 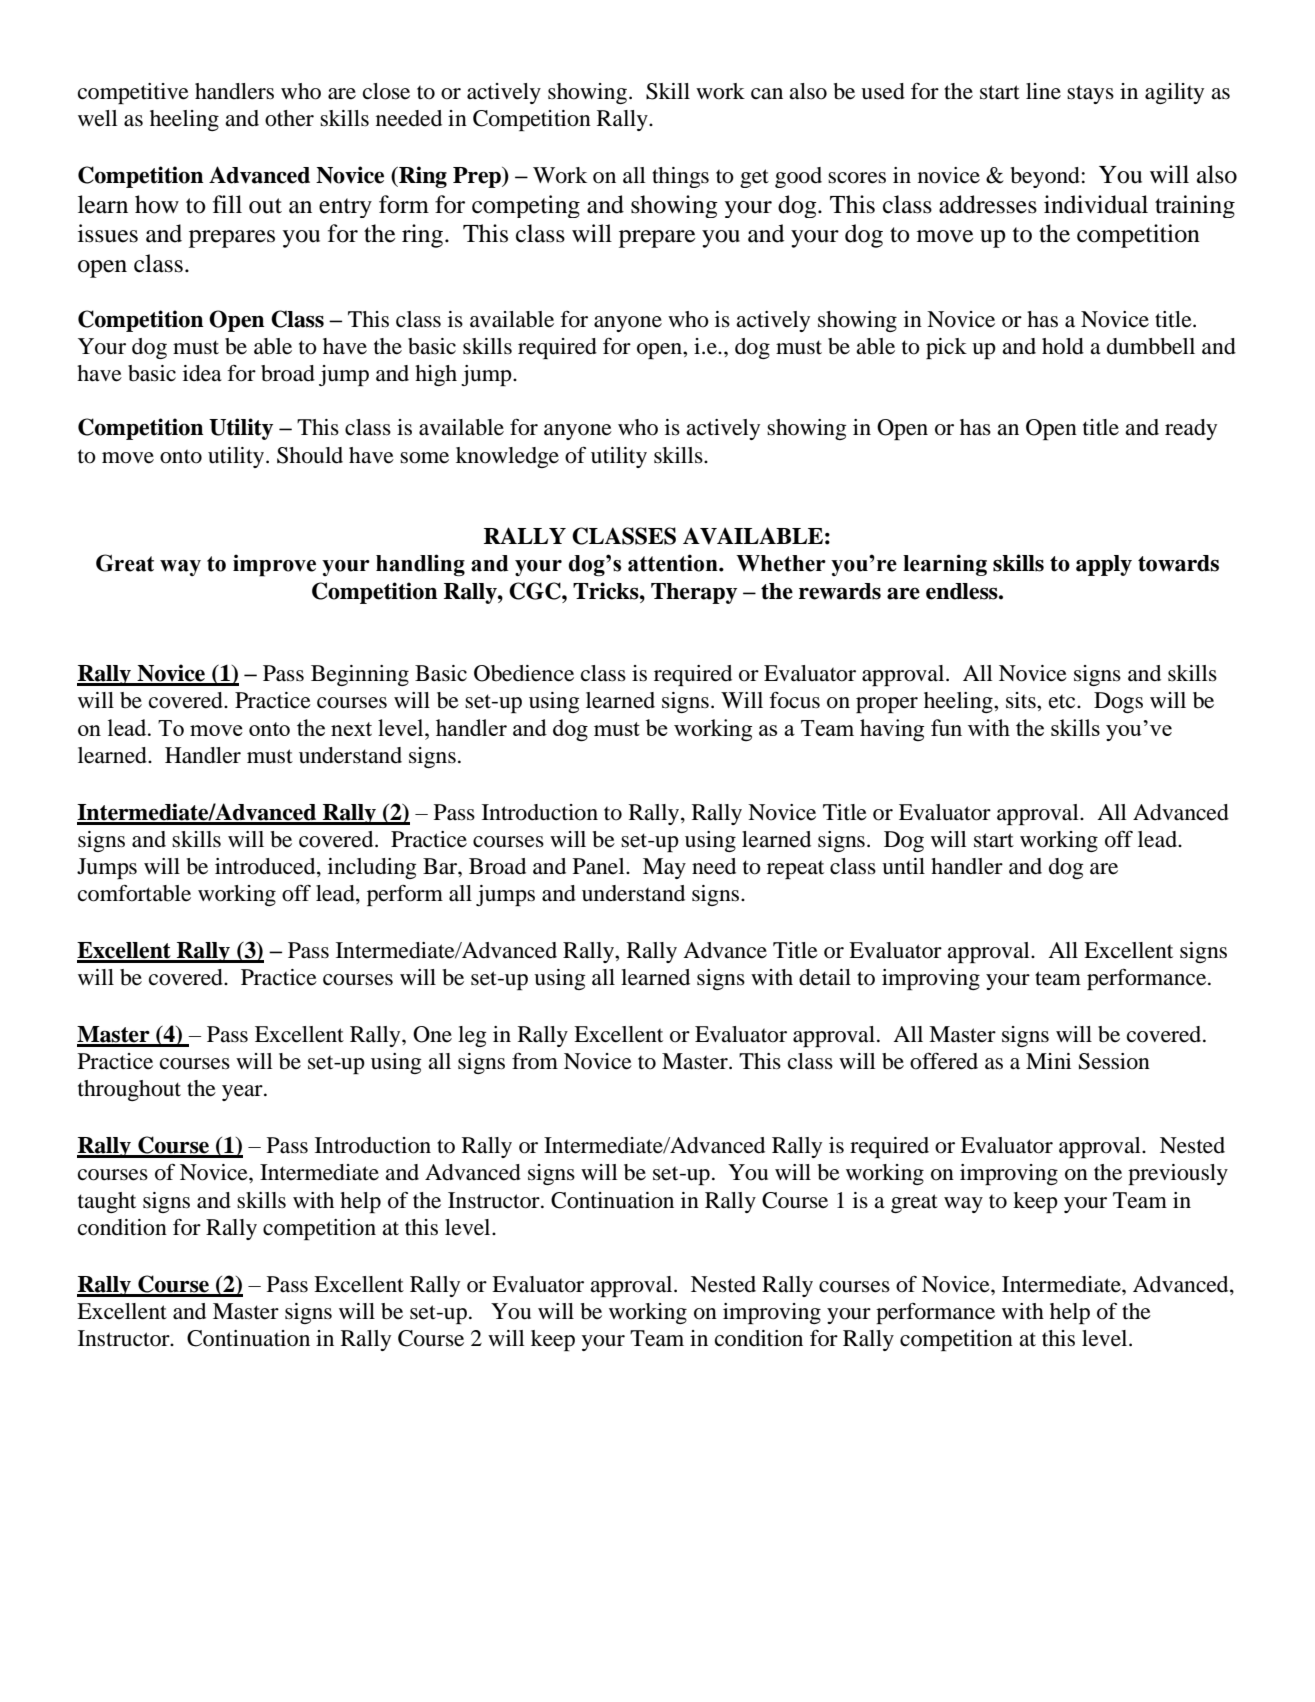 I want to click on until, so click(x=903, y=866).
